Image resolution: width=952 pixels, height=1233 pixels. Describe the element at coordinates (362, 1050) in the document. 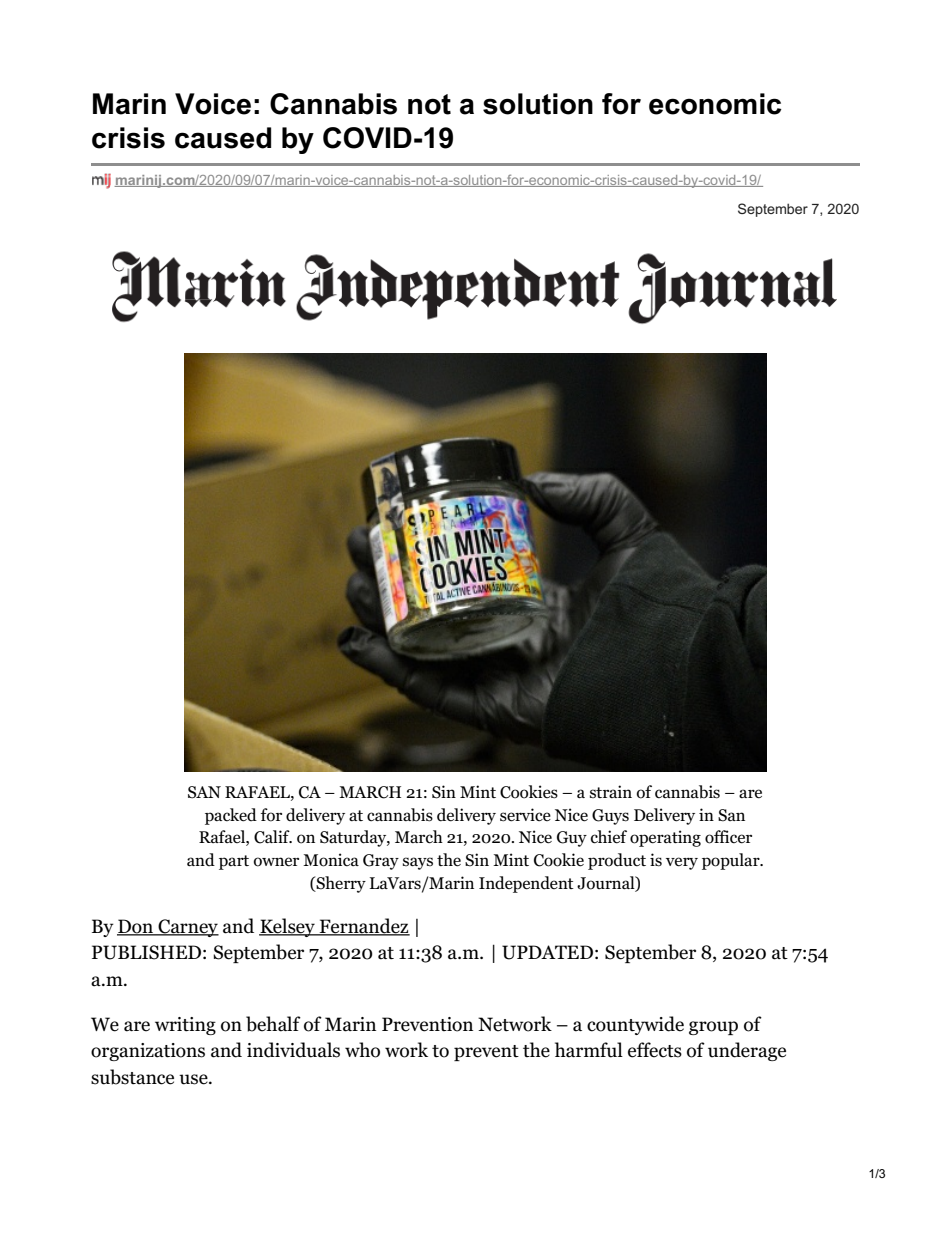

I see `who` at that location.
